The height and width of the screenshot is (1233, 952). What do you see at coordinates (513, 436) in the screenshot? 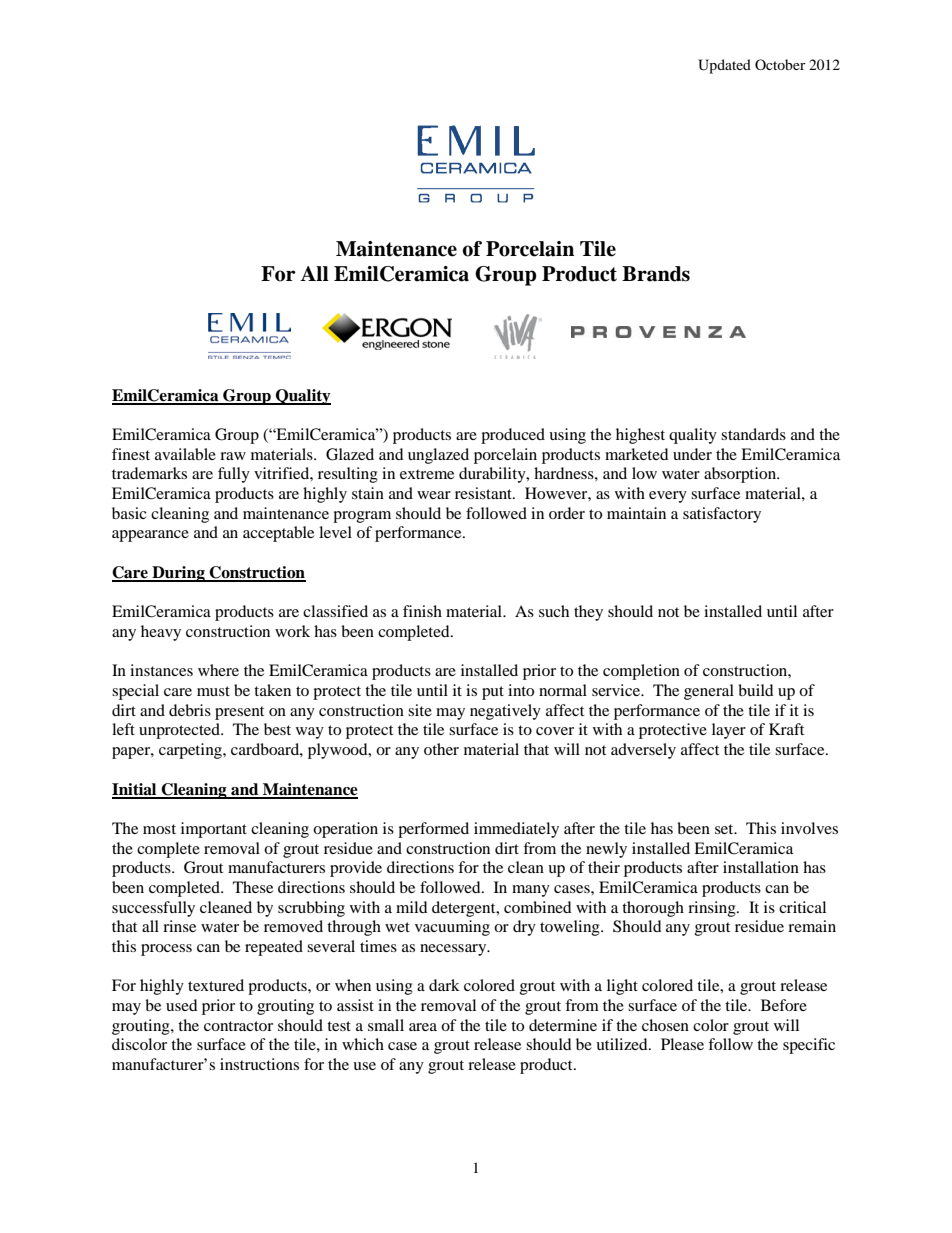
I see `produced` at bounding box center [513, 436].
